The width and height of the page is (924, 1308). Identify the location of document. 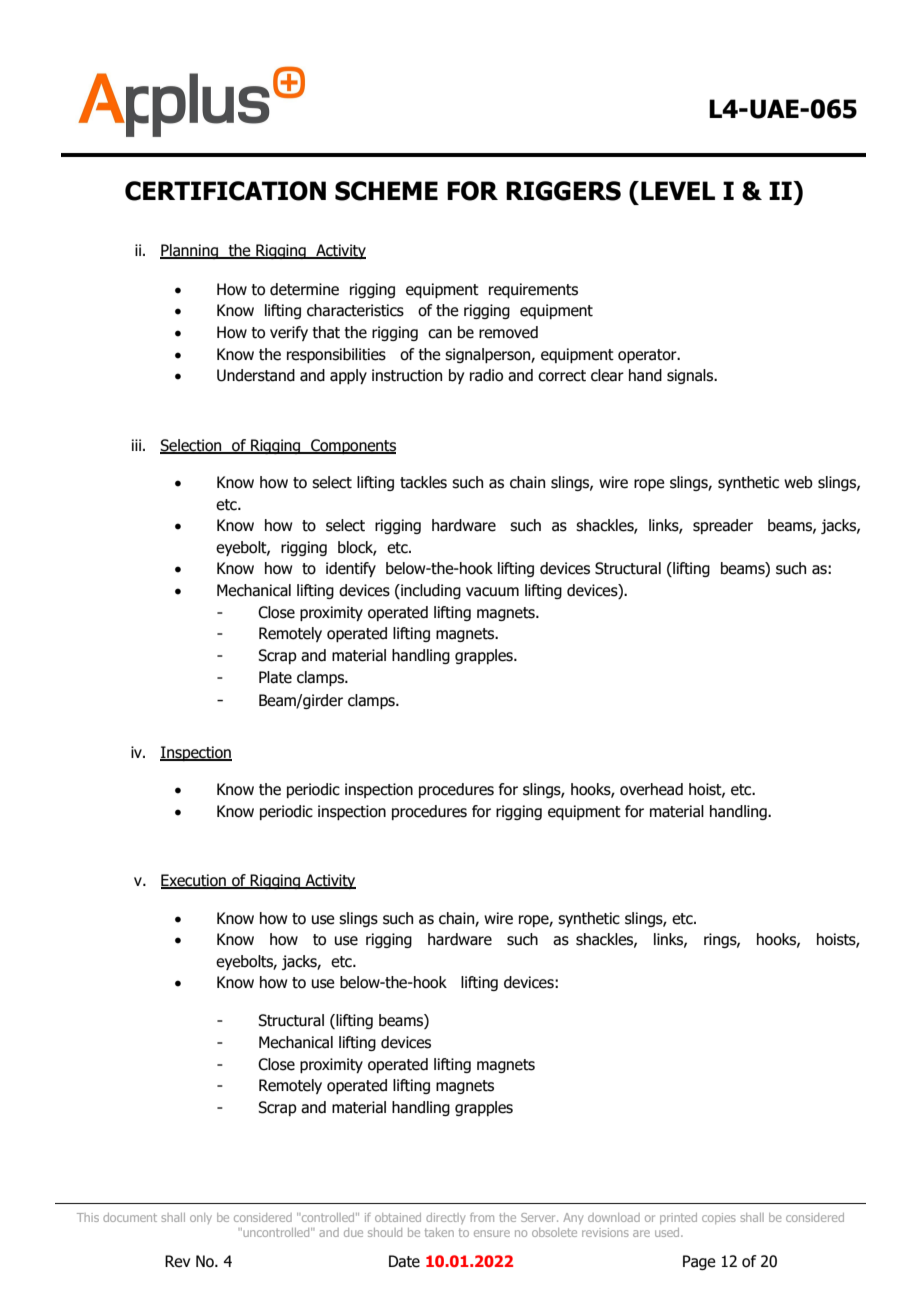
(130, 1217).
